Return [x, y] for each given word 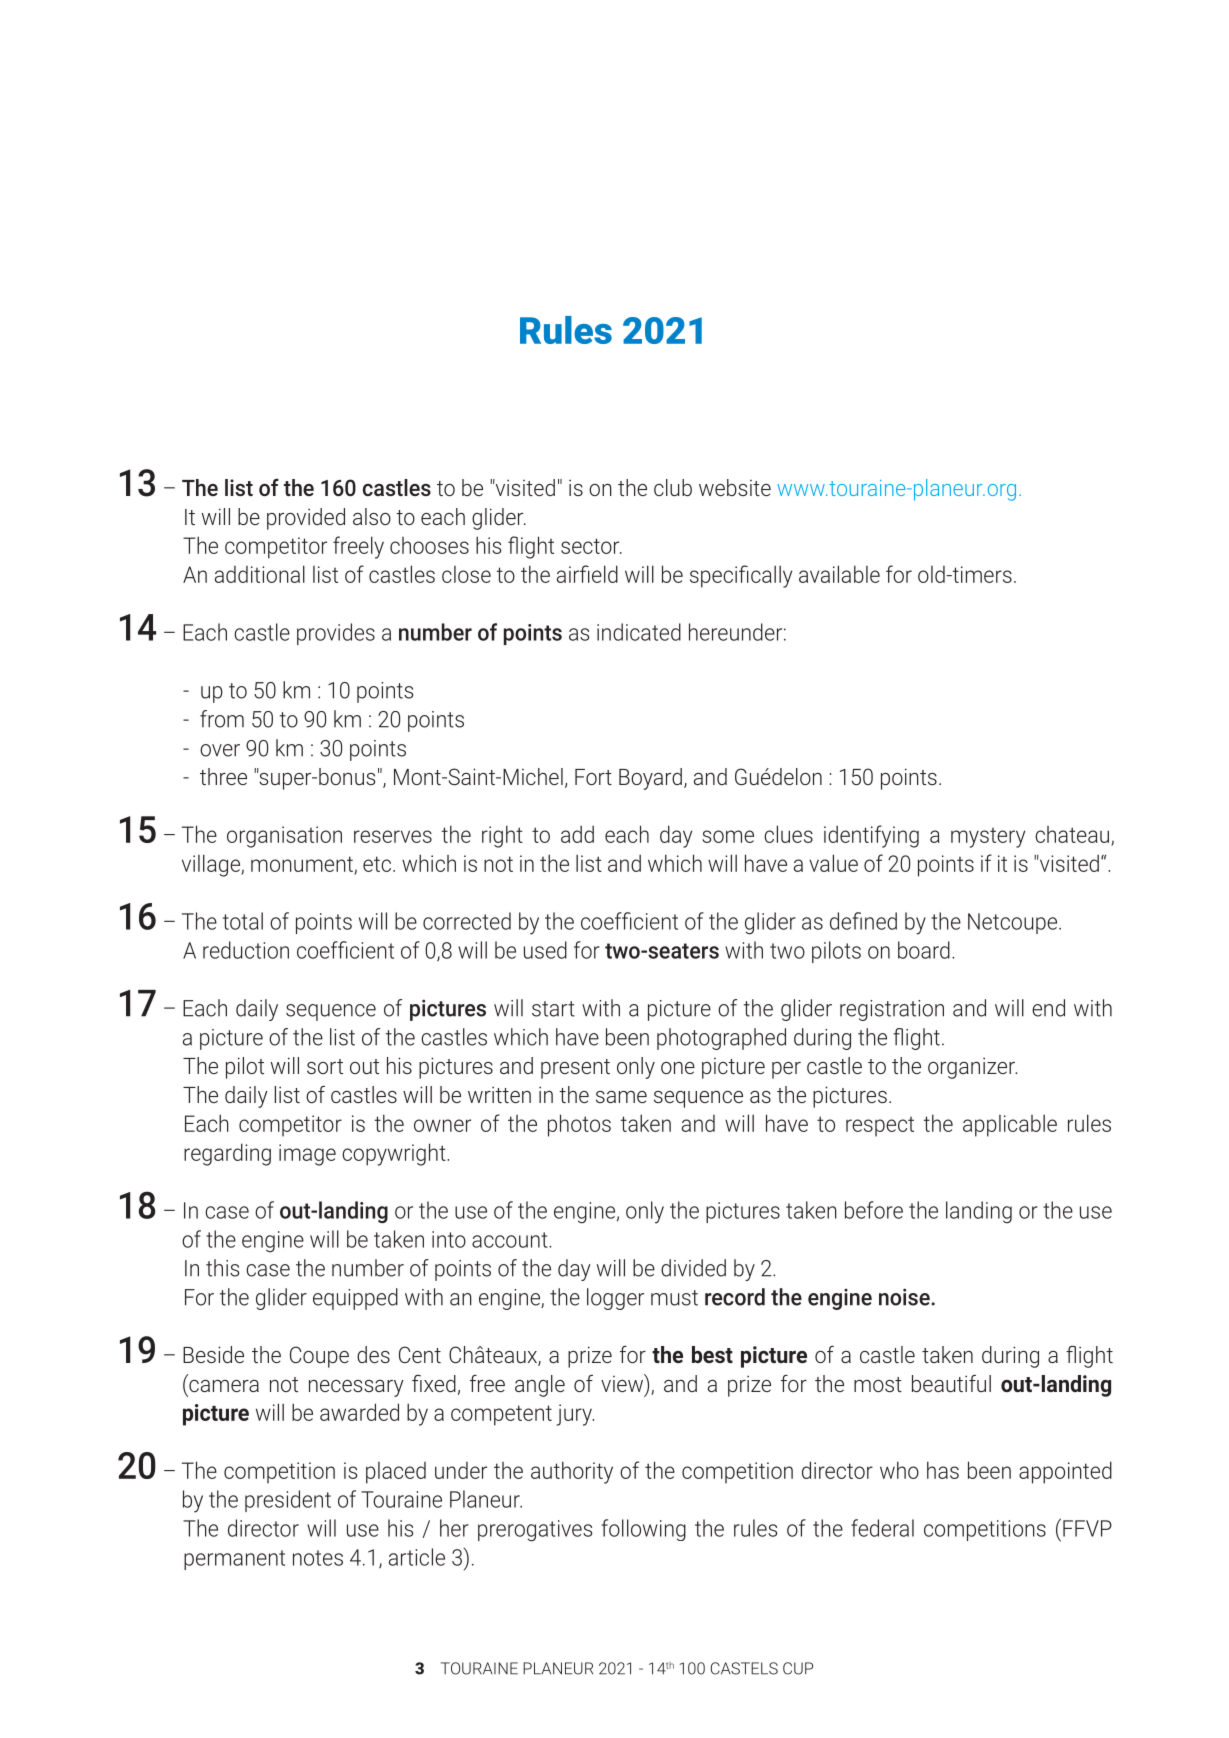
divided [693, 1268]
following [644, 1530]
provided [306, 519]
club [673, 487]
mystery [988, 838]
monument [303, 865]
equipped [355, 1299]
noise [905, 1297]
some [728, 836]
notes [318, 1558]
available [839, 574]
